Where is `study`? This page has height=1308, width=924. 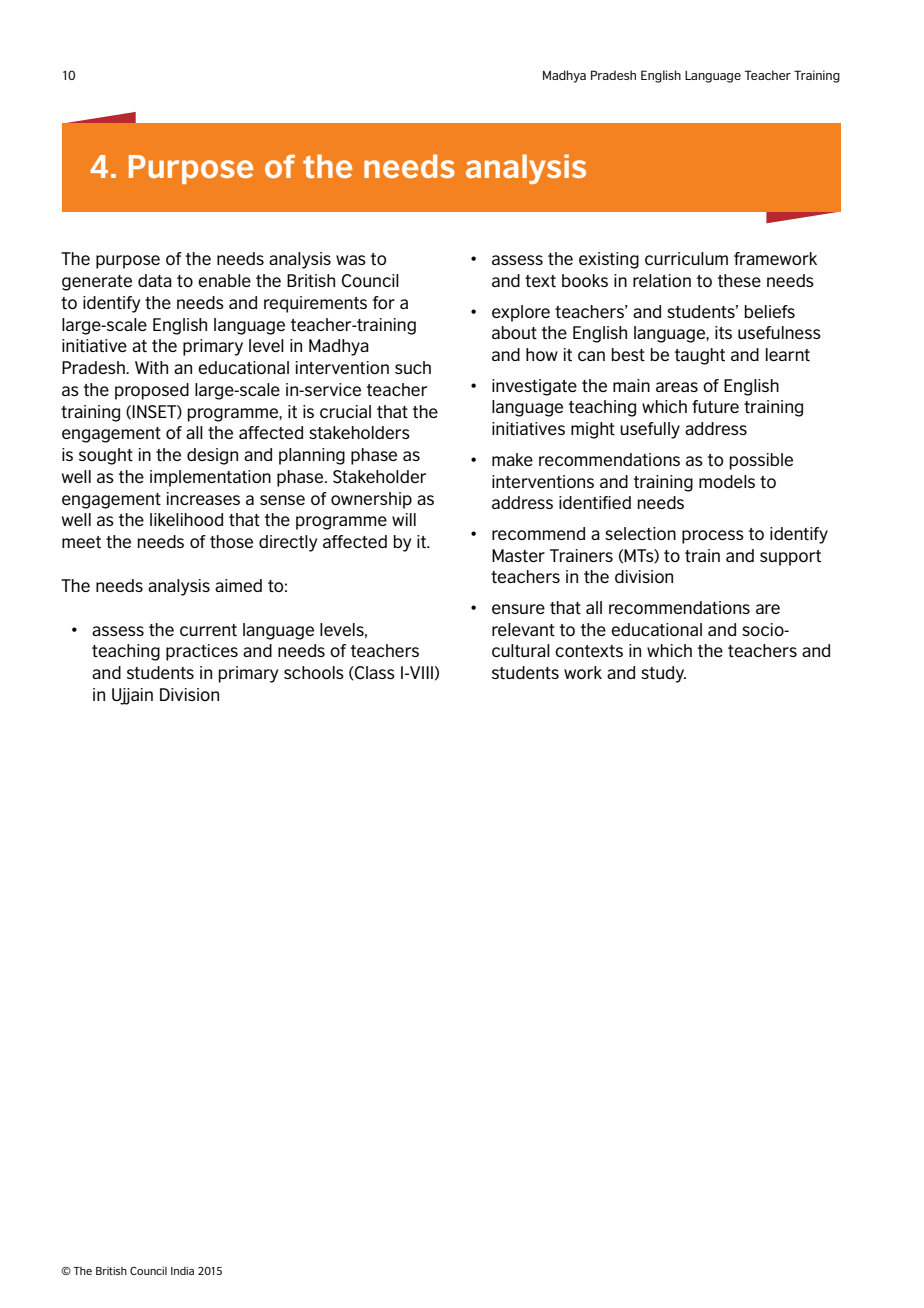 study is located at coordinates (663, 674).
